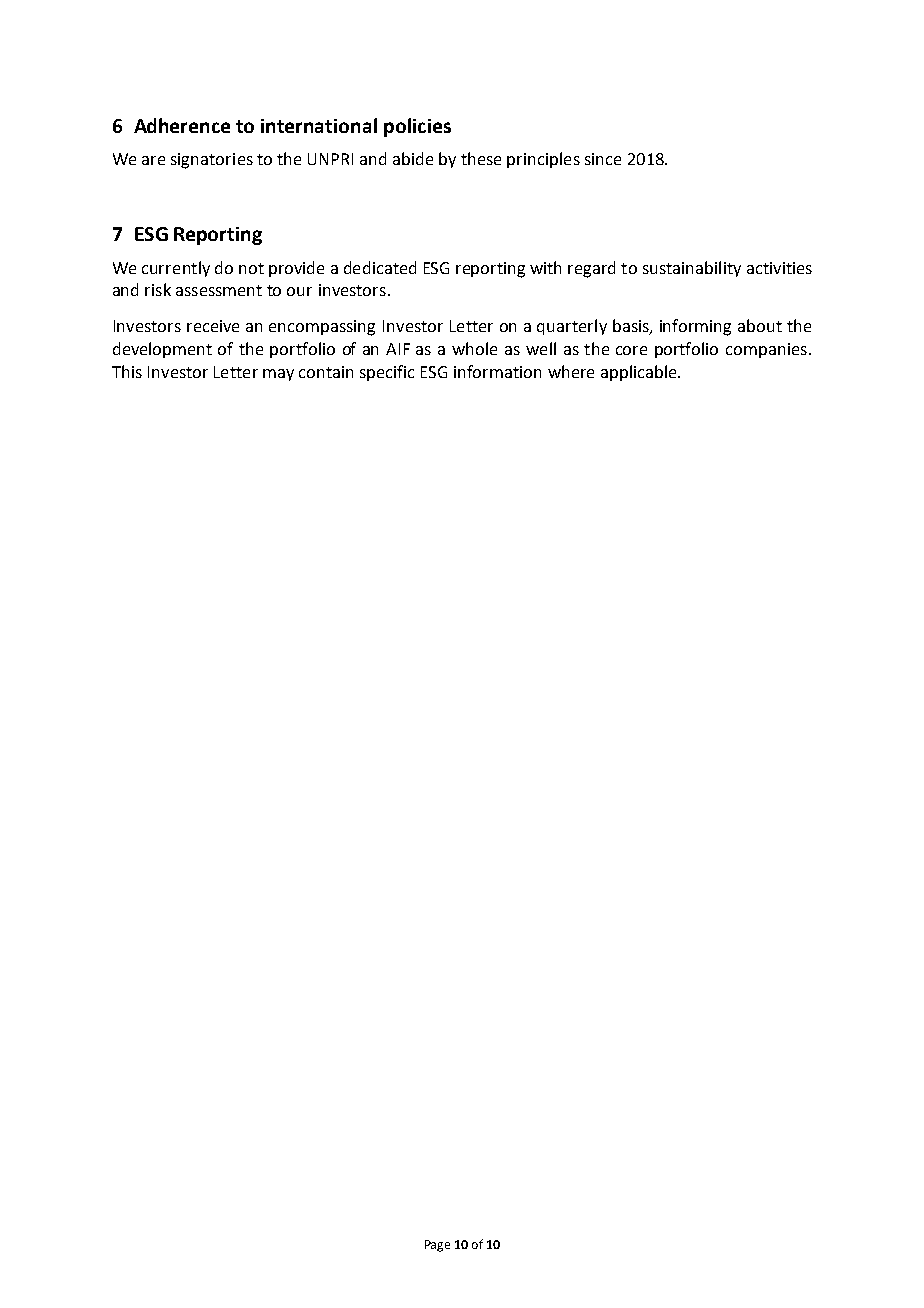  What do you see at coordinates (481, 158) in the screenshot?
I see `these` at bounding box center [481, 158].
